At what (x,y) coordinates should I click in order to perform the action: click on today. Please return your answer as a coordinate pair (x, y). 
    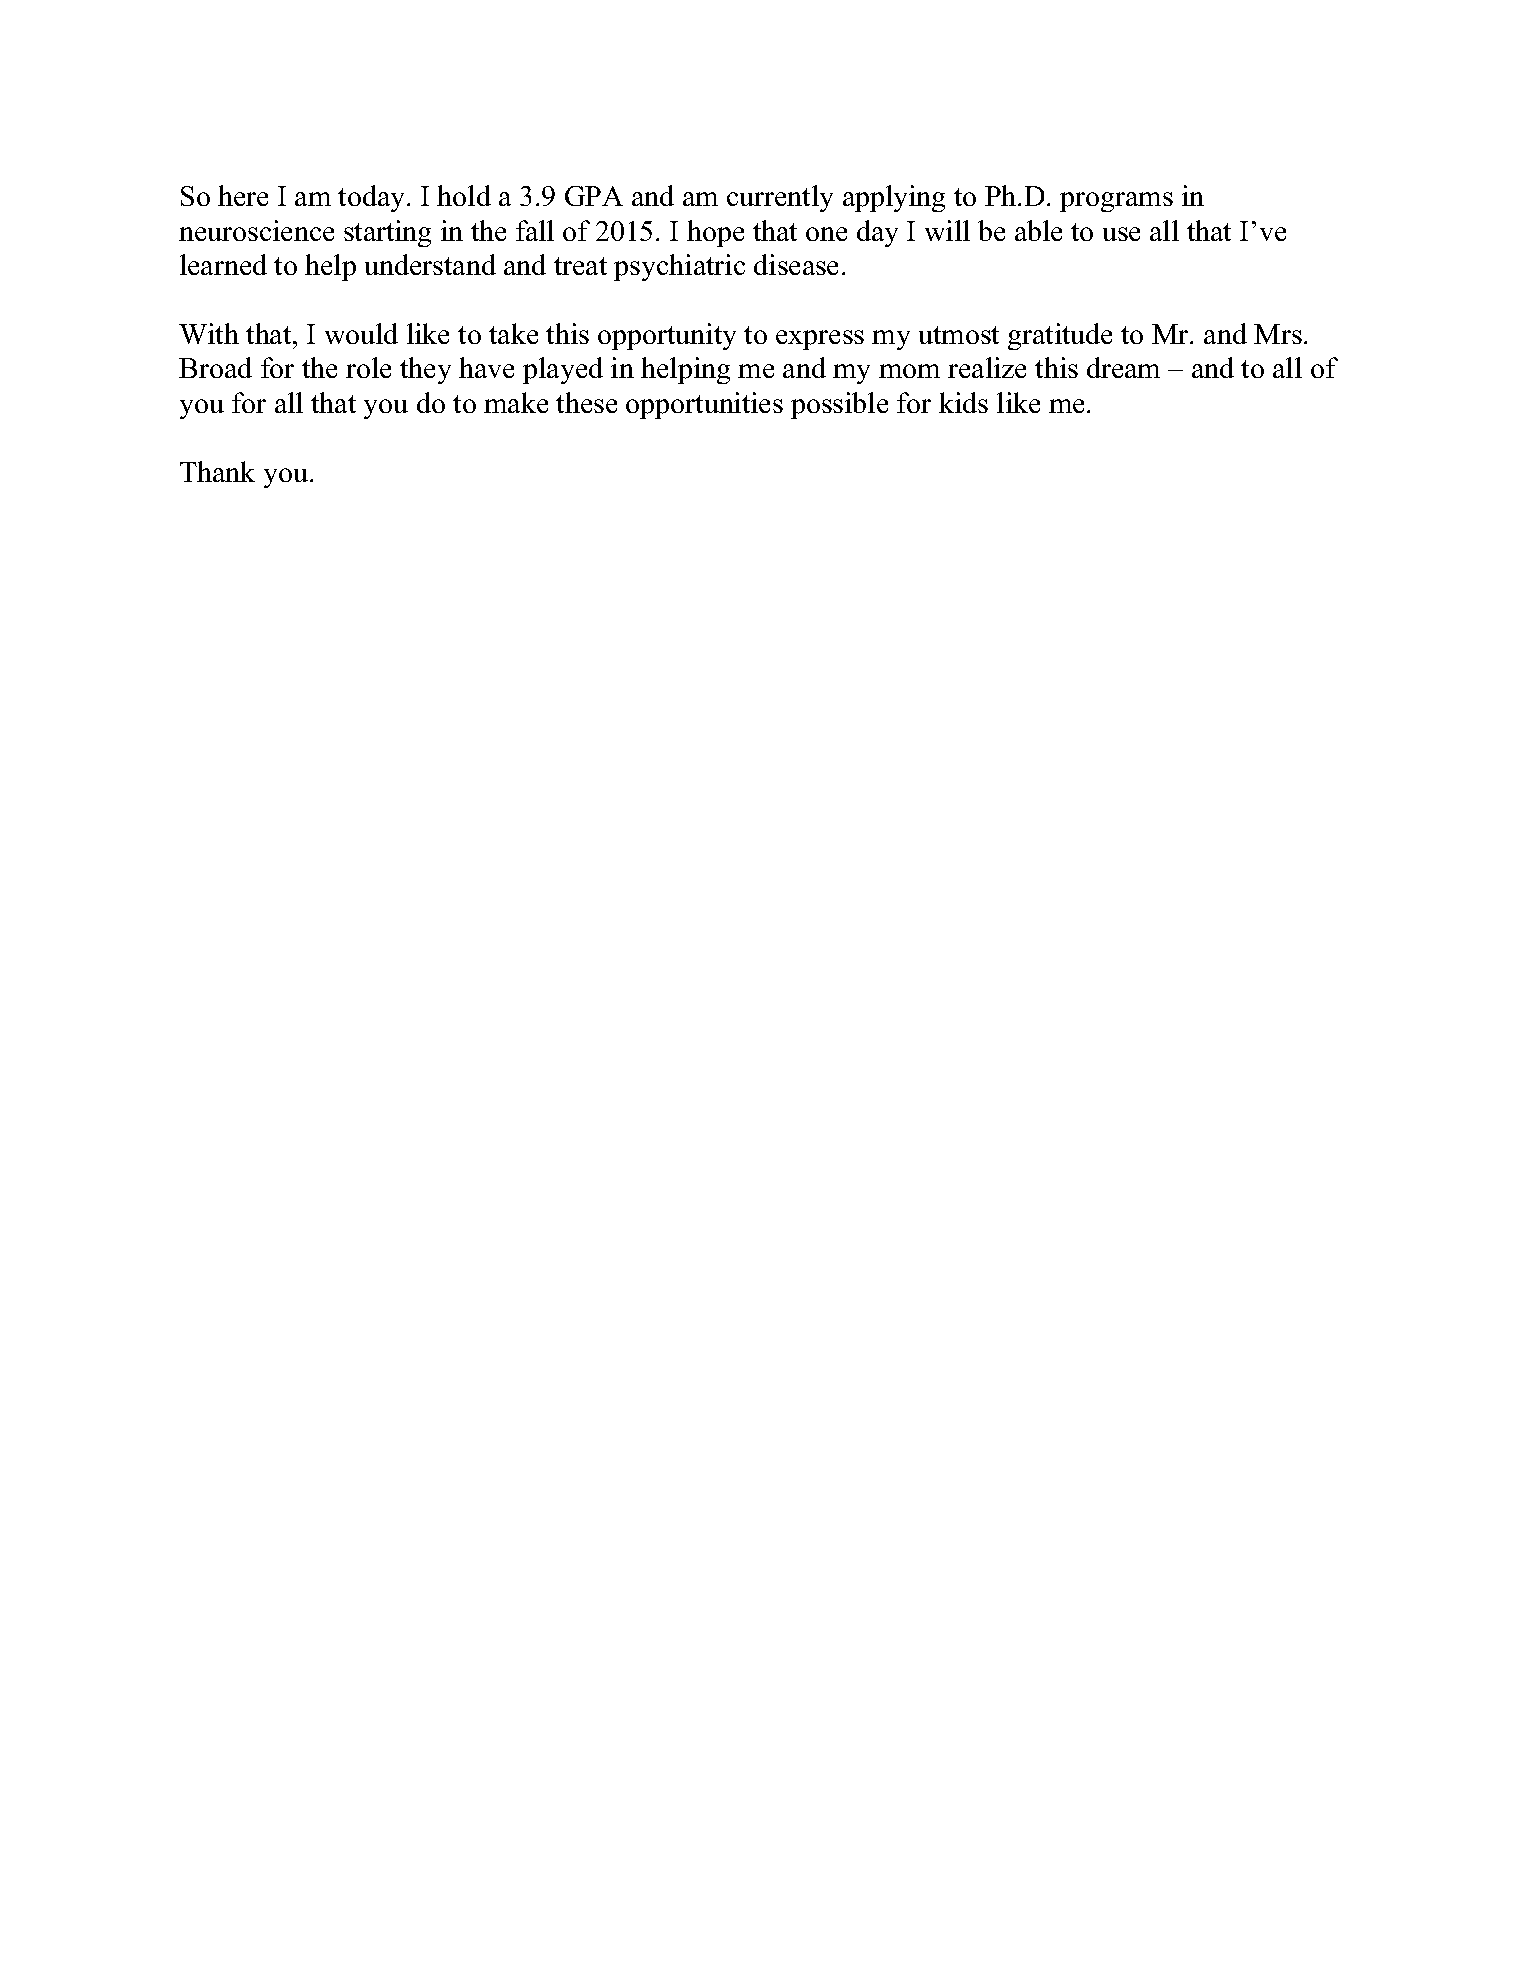
    Looking at the image, I should click on (373, 198).
